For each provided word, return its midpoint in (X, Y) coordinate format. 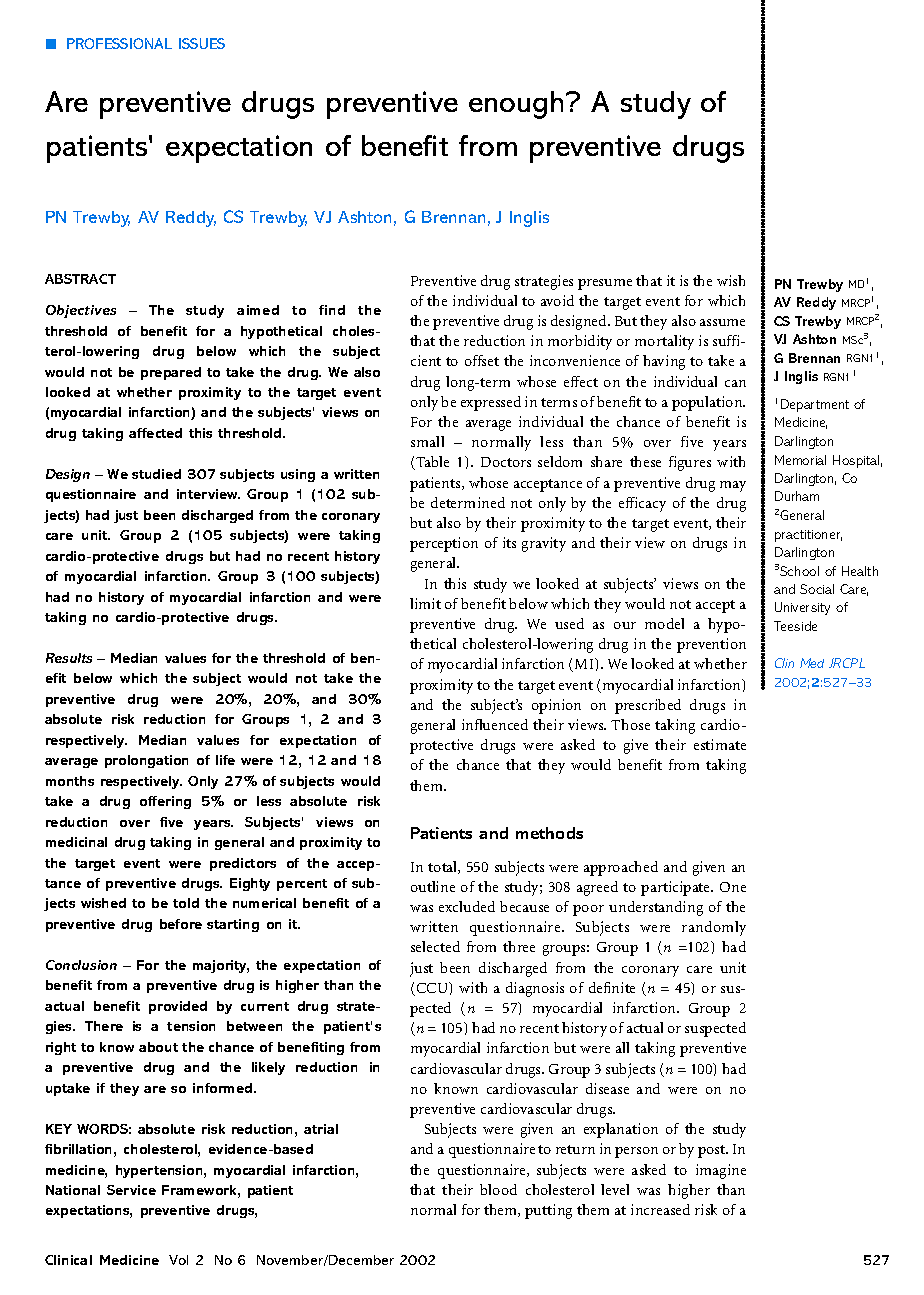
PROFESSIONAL (119, 43)
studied (156, 474)
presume (605, 284)
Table (432, 461)
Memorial (800, 460)
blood (498, 1189)
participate (677, 888)
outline (433, 886)
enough (518, 105)
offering (165, 802)
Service (131, 1190)
